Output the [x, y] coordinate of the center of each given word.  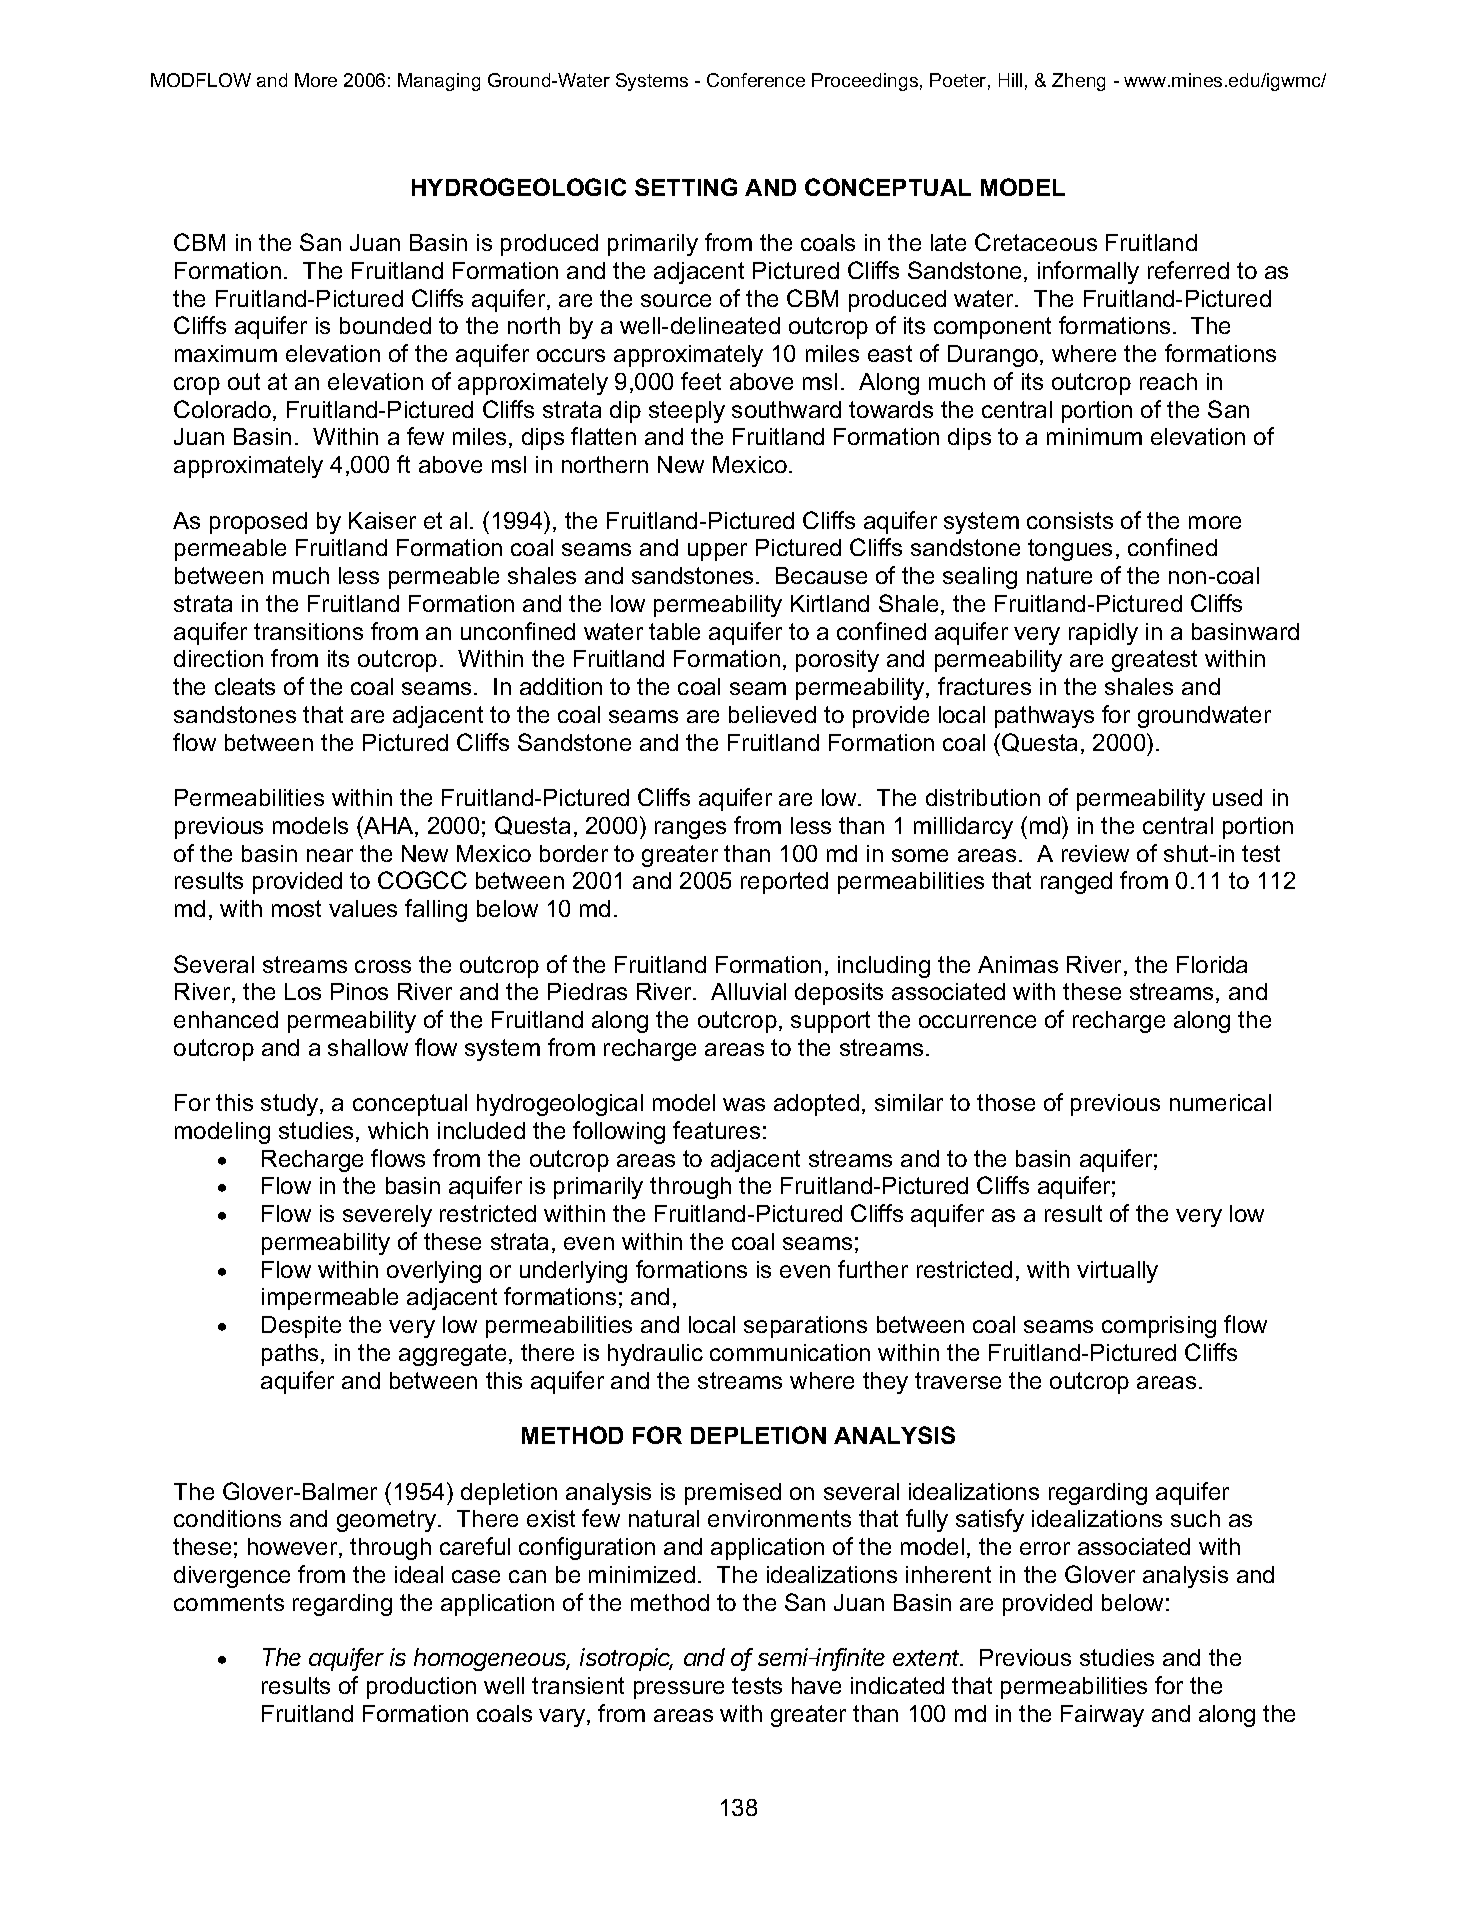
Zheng [1078, 82]
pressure [679, 1690]
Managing [439, 82]
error [1045, 1548]
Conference [756, 80]
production [421, 1688]
